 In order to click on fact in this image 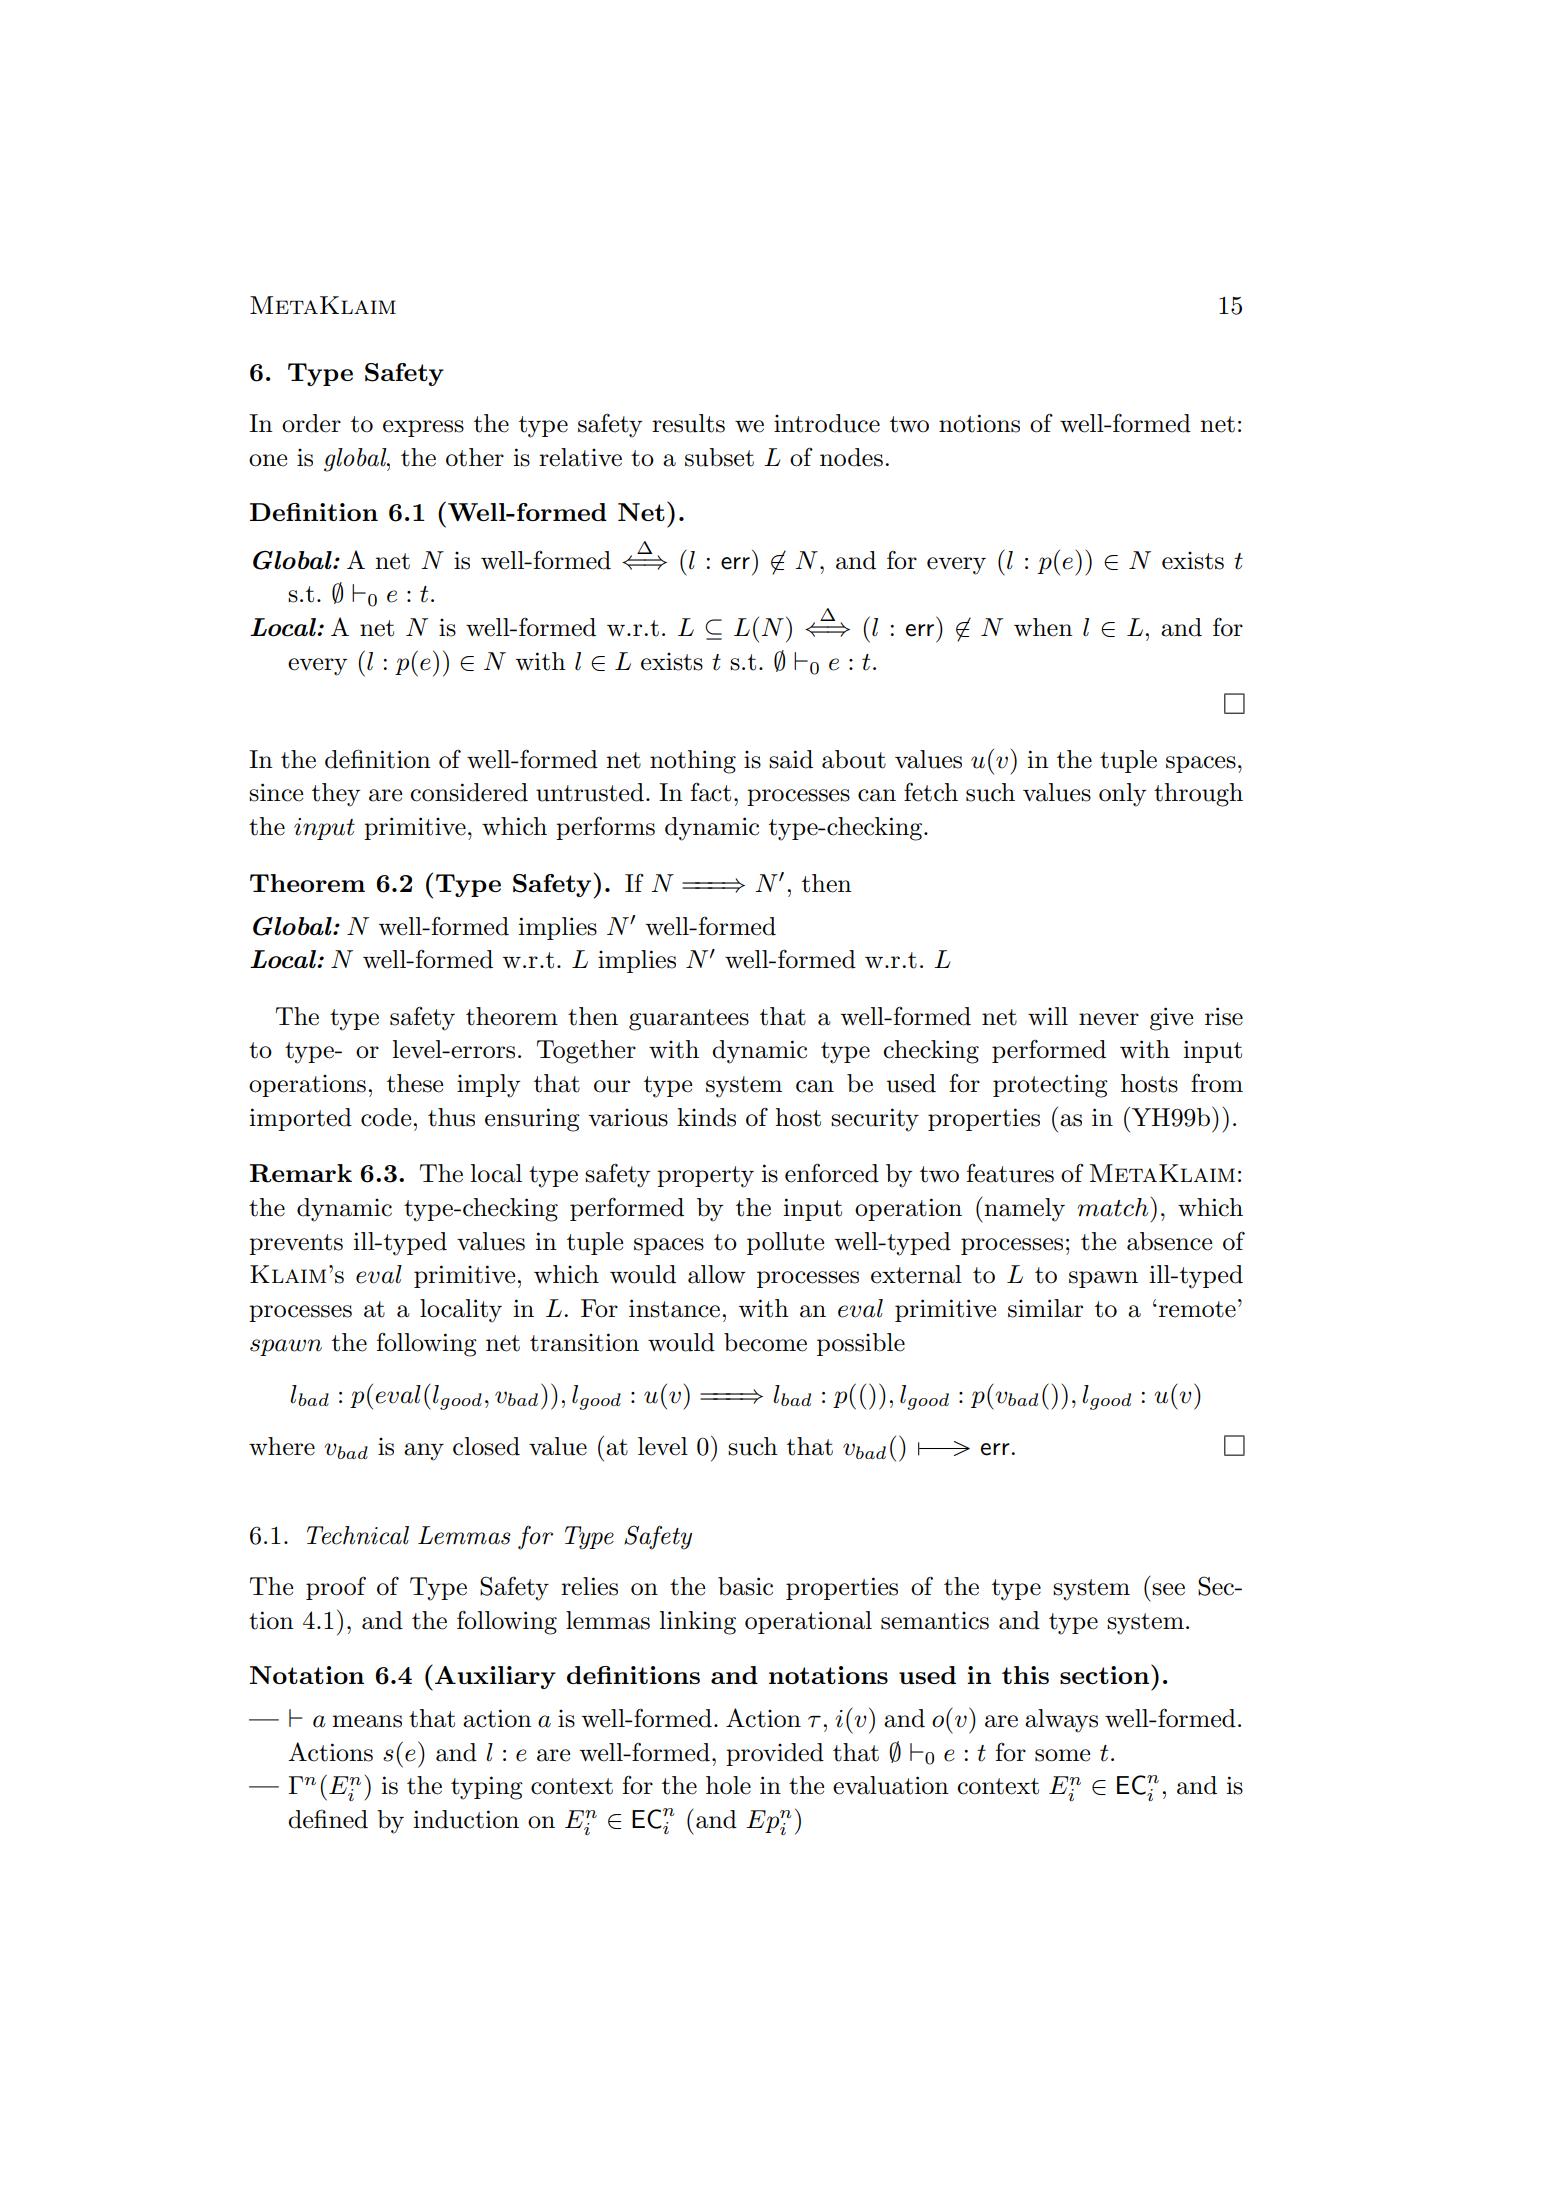, I will do `click(711, 792)`.
